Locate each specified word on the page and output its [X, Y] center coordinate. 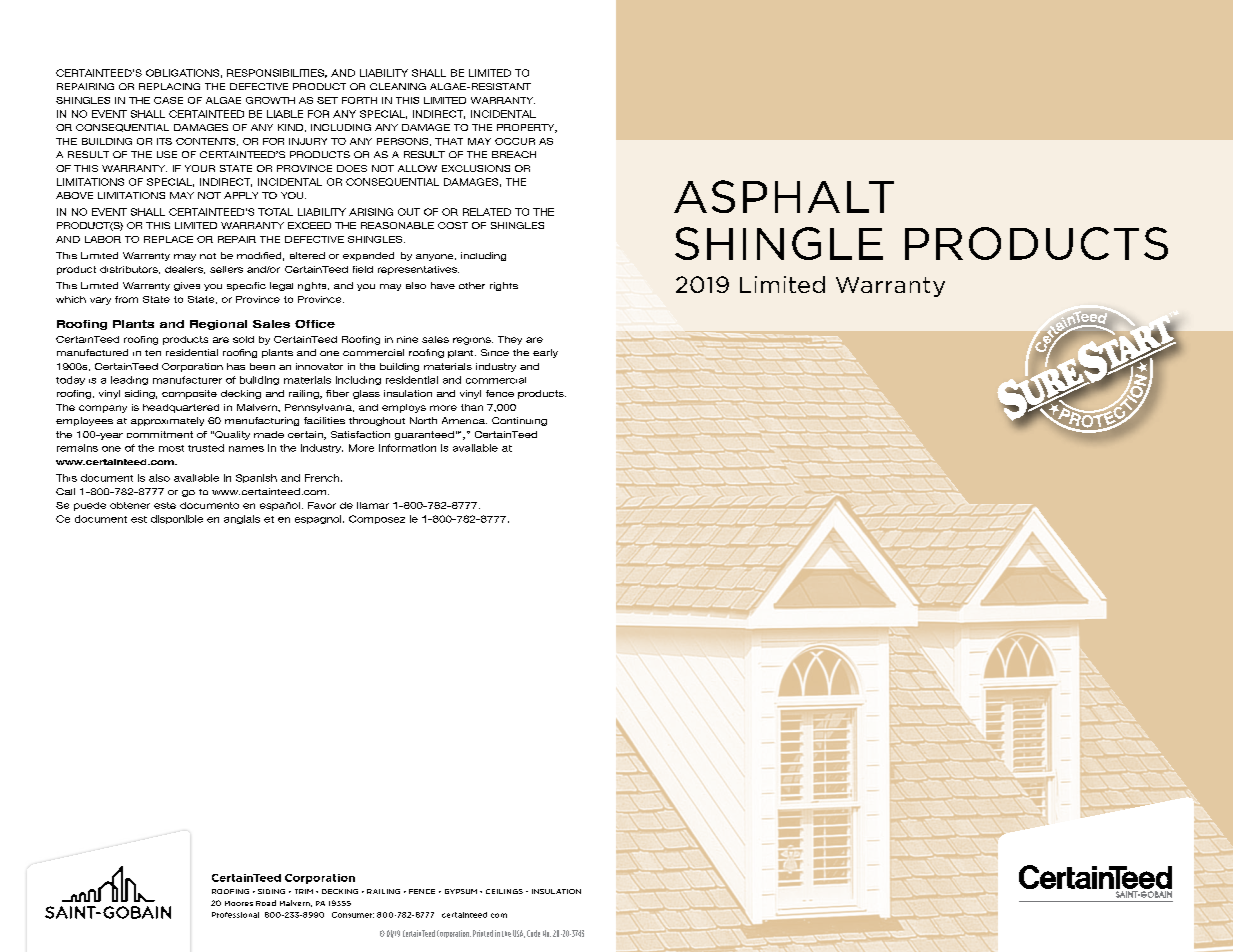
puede [90, 506]
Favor [322, 505]
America [464, 420]
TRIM [304, 891]
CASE [168, 100]
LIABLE [285, 114]
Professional [235, 915]
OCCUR [515, 141]
